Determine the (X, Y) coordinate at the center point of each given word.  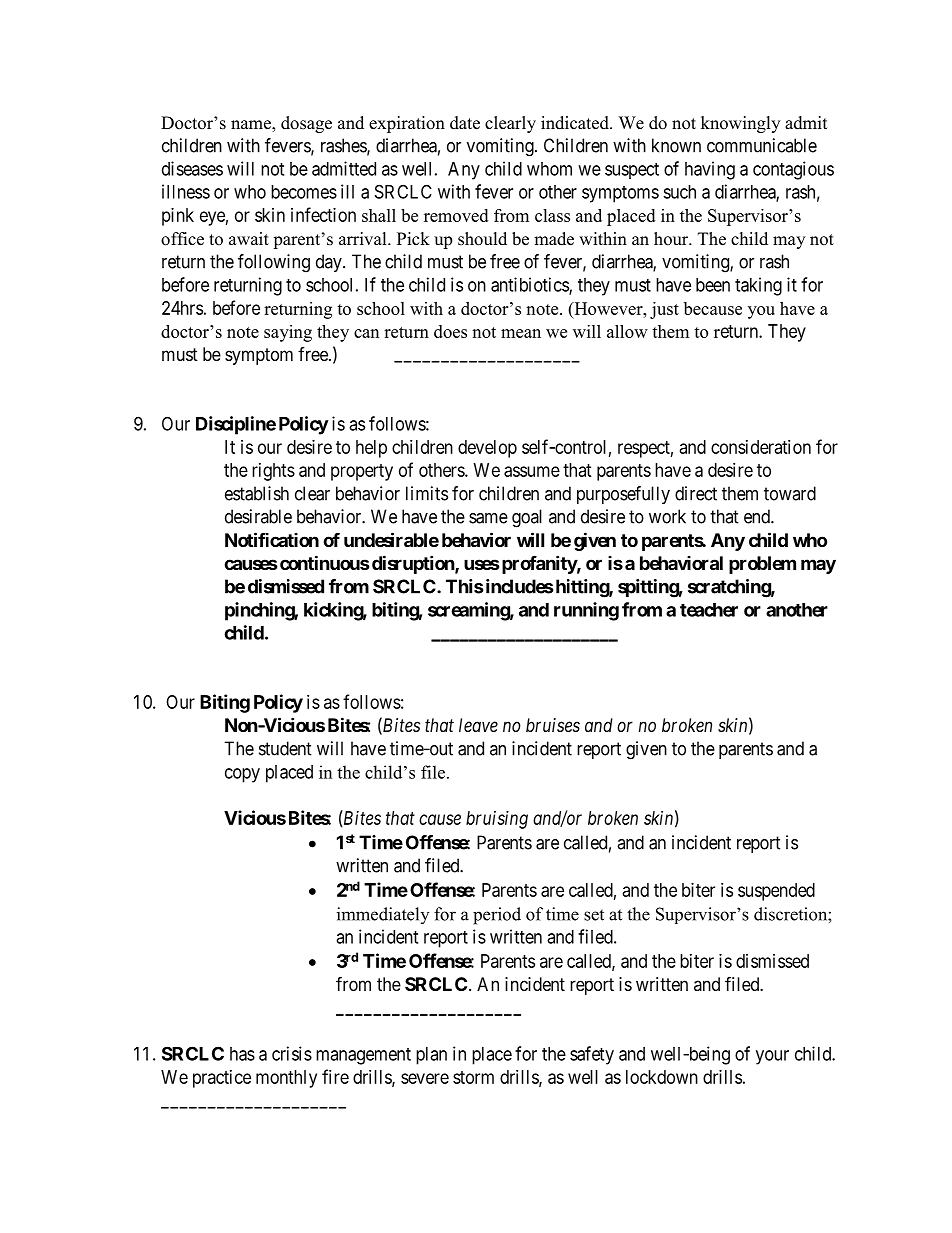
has (242, 1054)
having (710, 170)
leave (478, 725)
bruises (553, 725)
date (465, 123)
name (252, 126)
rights (273, 472)
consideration (761, 447)
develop (487, 449)
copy (242, 775)
